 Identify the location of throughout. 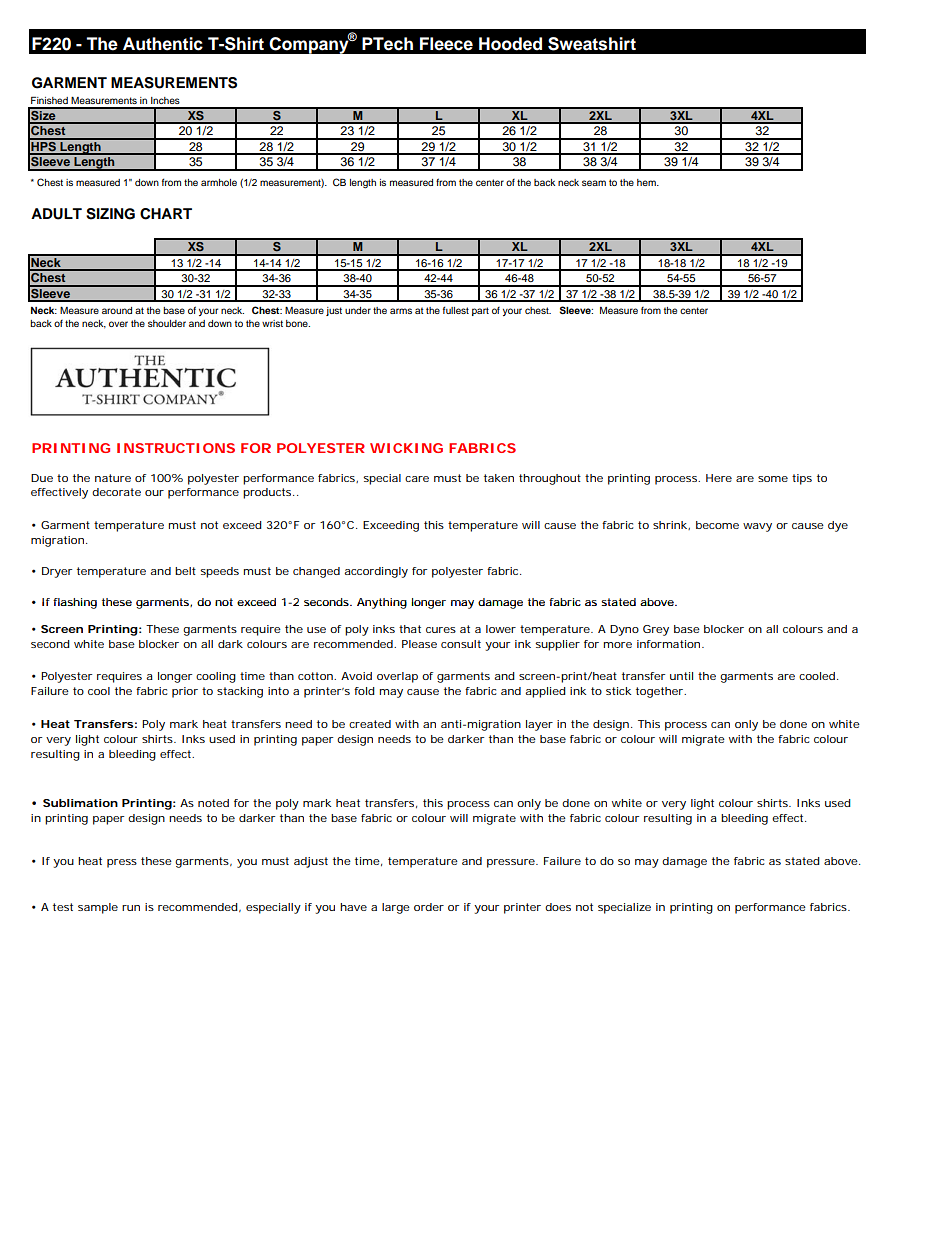
(550, 479).
